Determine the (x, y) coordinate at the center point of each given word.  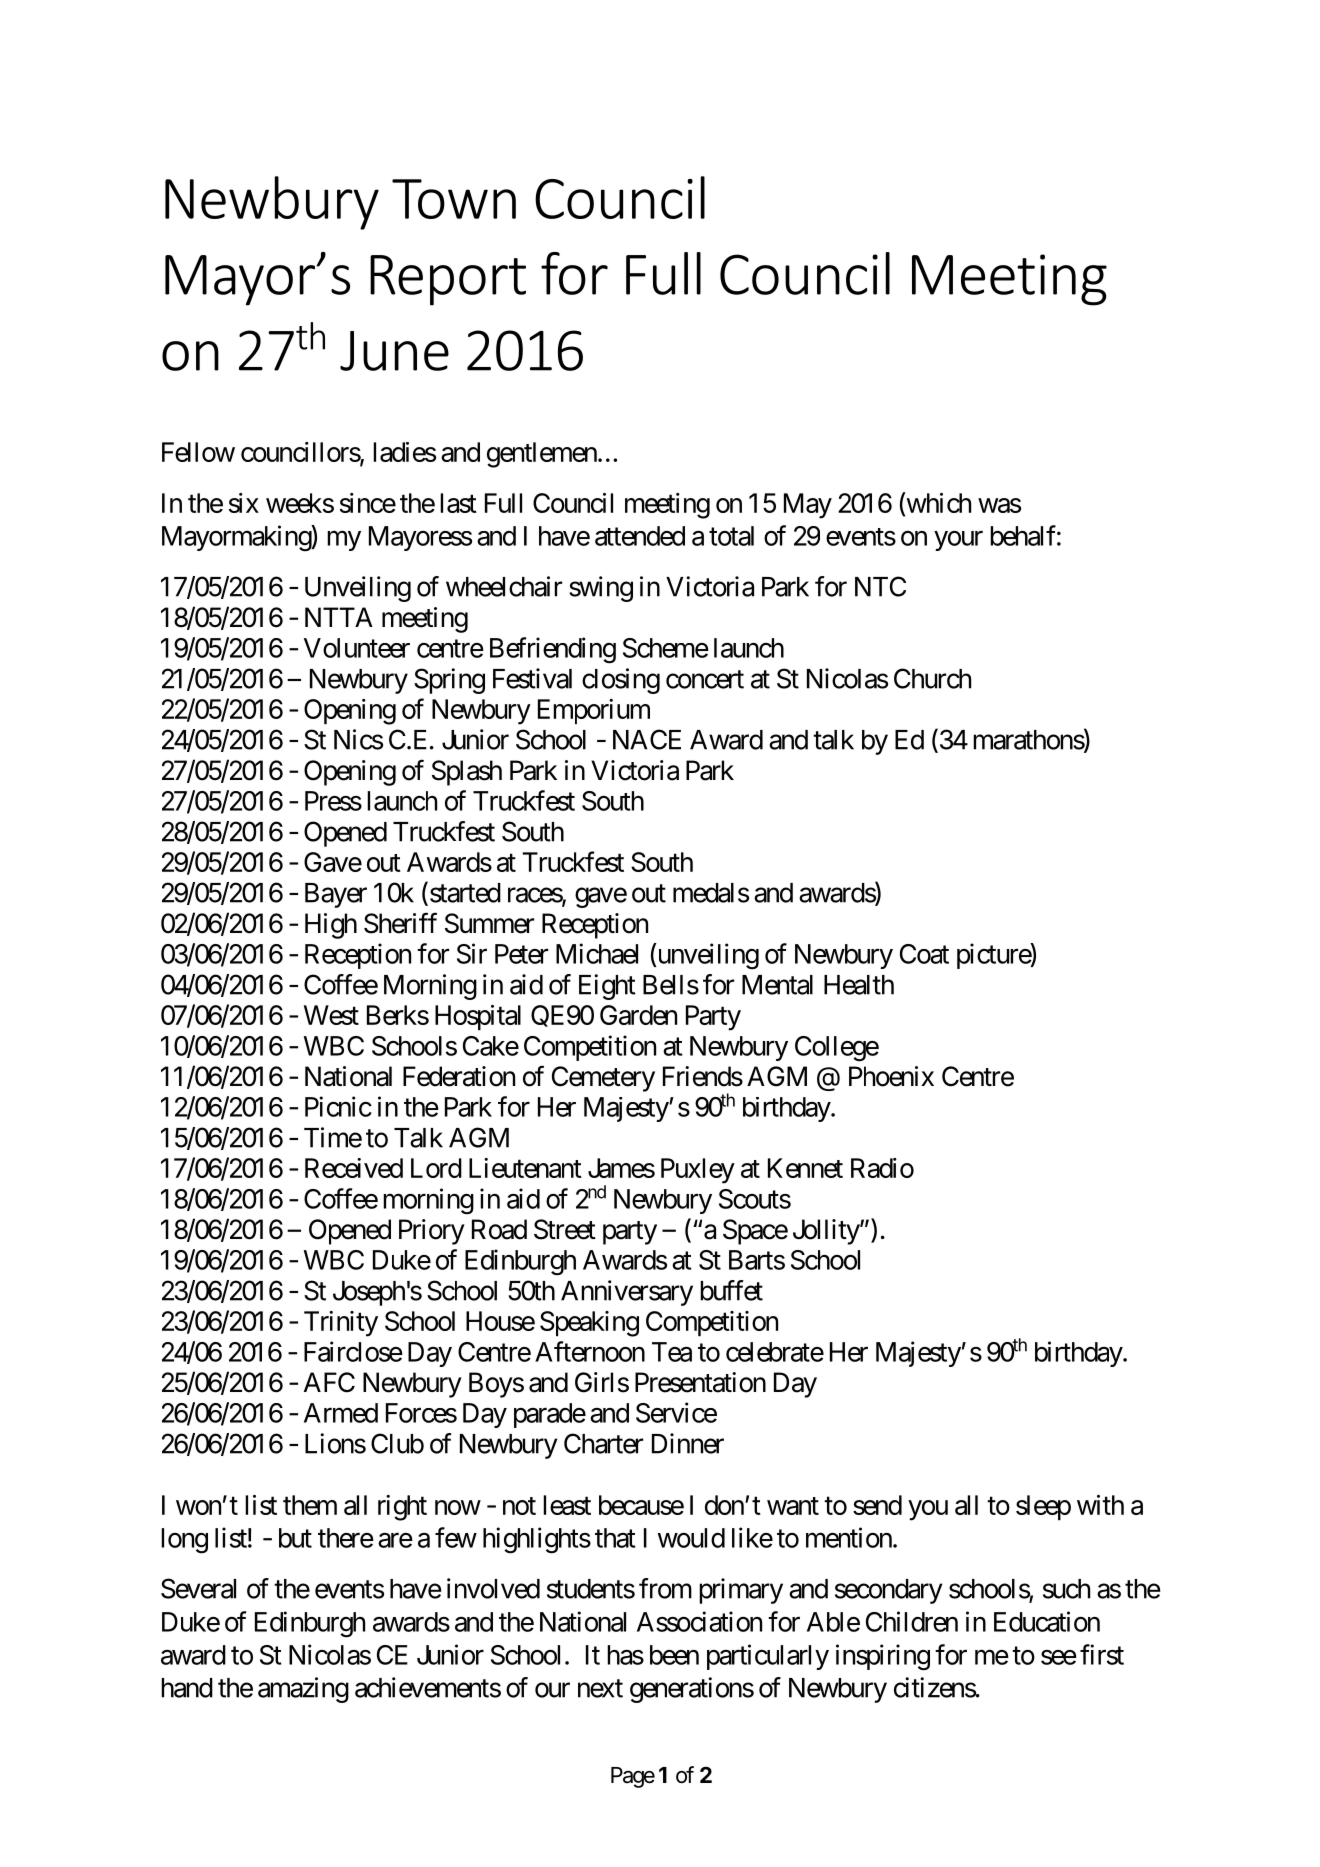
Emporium (594, 711)
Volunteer (357, 648)
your (958, 541)
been (674, 1655)
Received (354, 1168)
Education (1047, 1621)
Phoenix (891, 1076)
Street (565, 1229)
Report (448, 280)
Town (454, 199)
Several (198, 1588)
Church (932, 678)
